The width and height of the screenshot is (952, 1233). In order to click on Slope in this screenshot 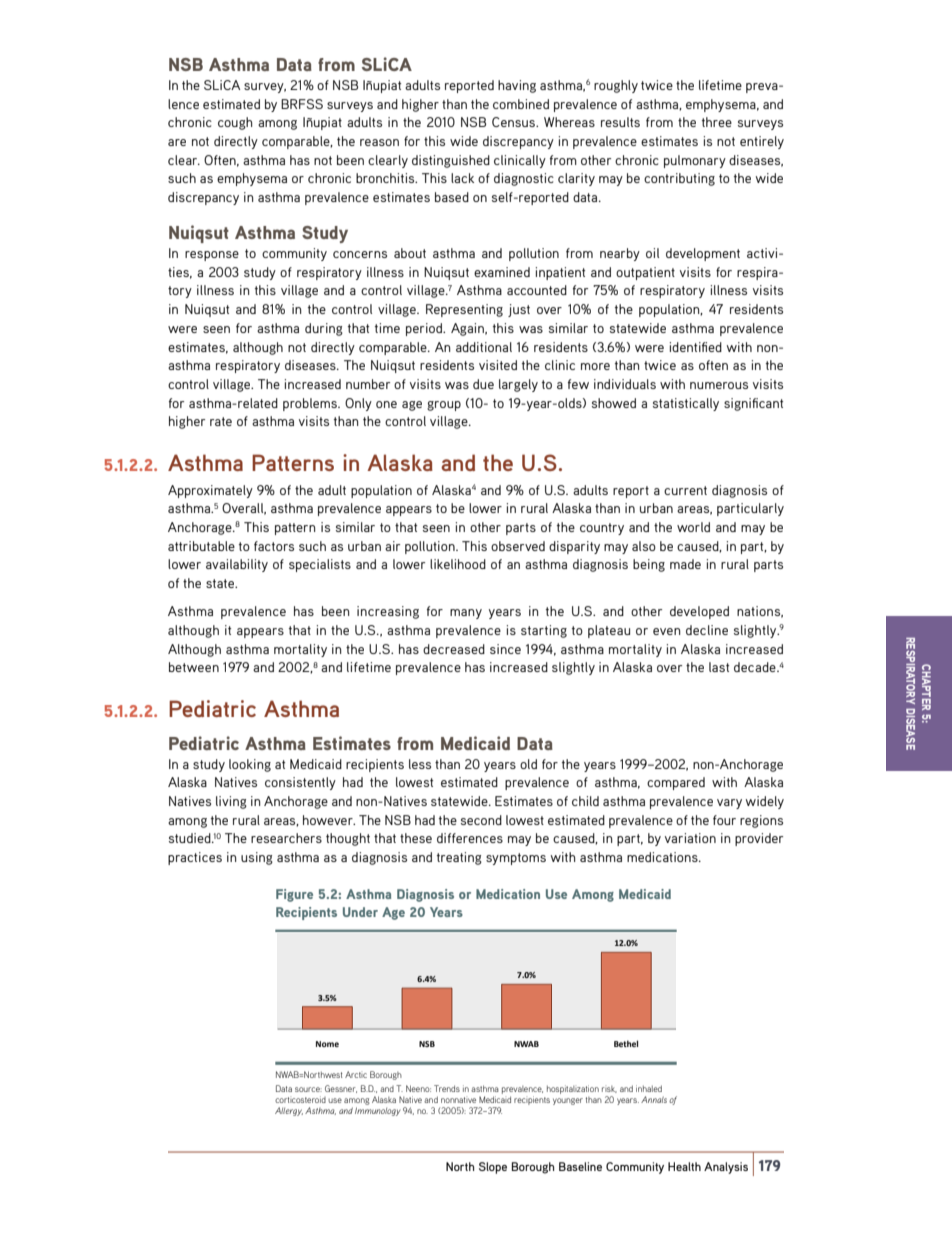, I will do `click(493, 1168)`.
